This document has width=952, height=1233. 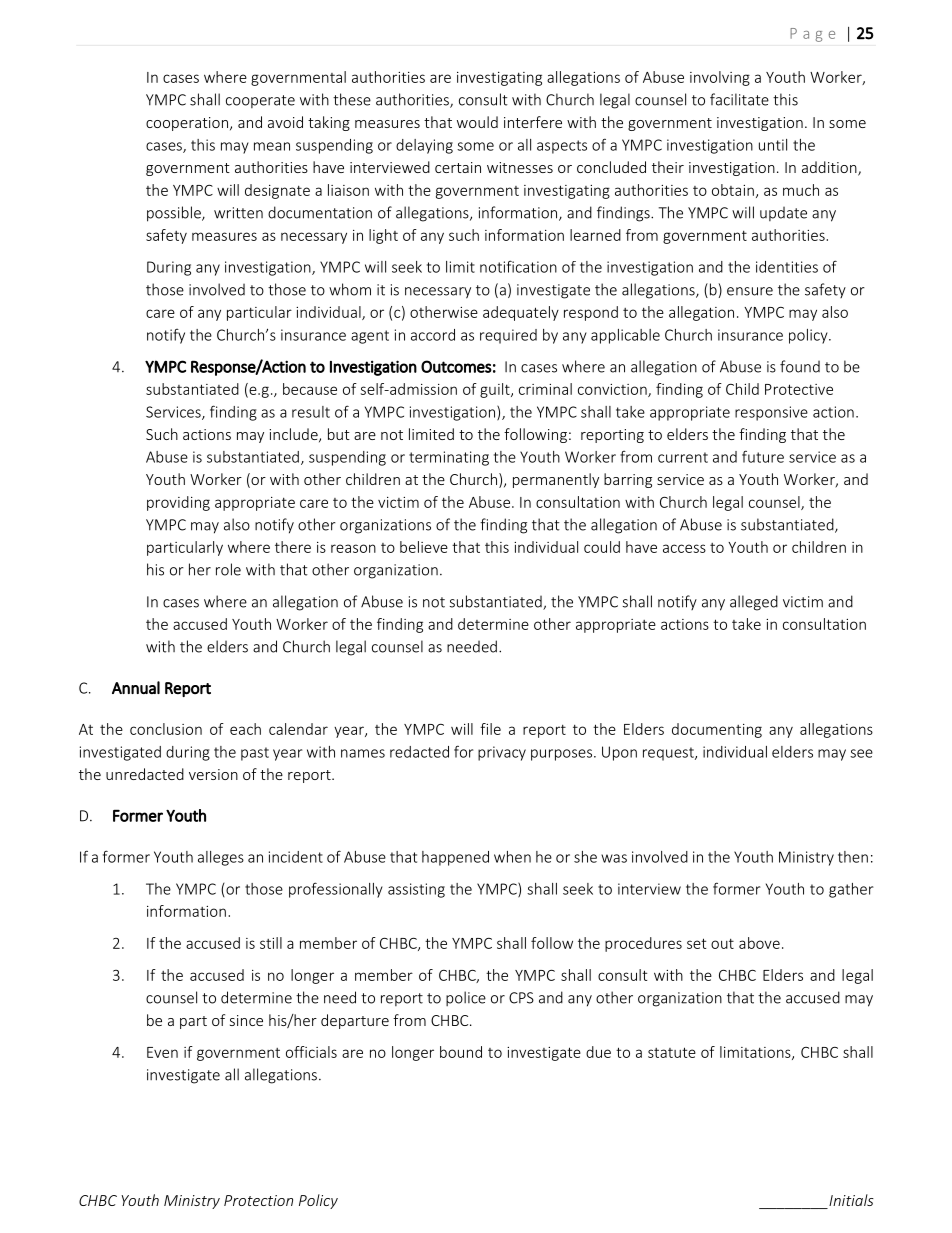 What do you see at coordinates (187, 124) in the document?
I see `cooperation` at bounding box center [187, 124].
